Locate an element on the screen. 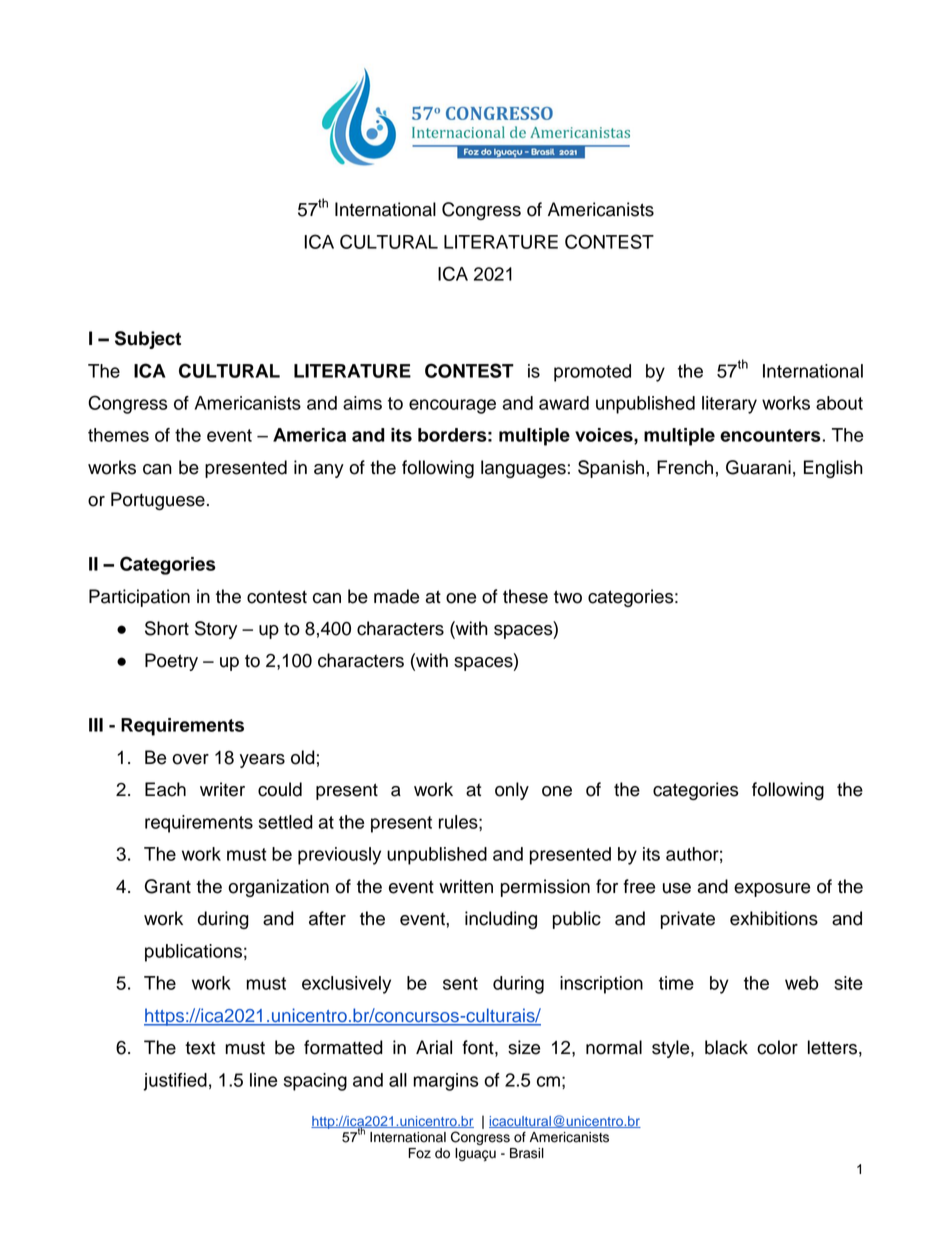 The image size is (952, 1233). encourage is located at coordinates (452, 406).
